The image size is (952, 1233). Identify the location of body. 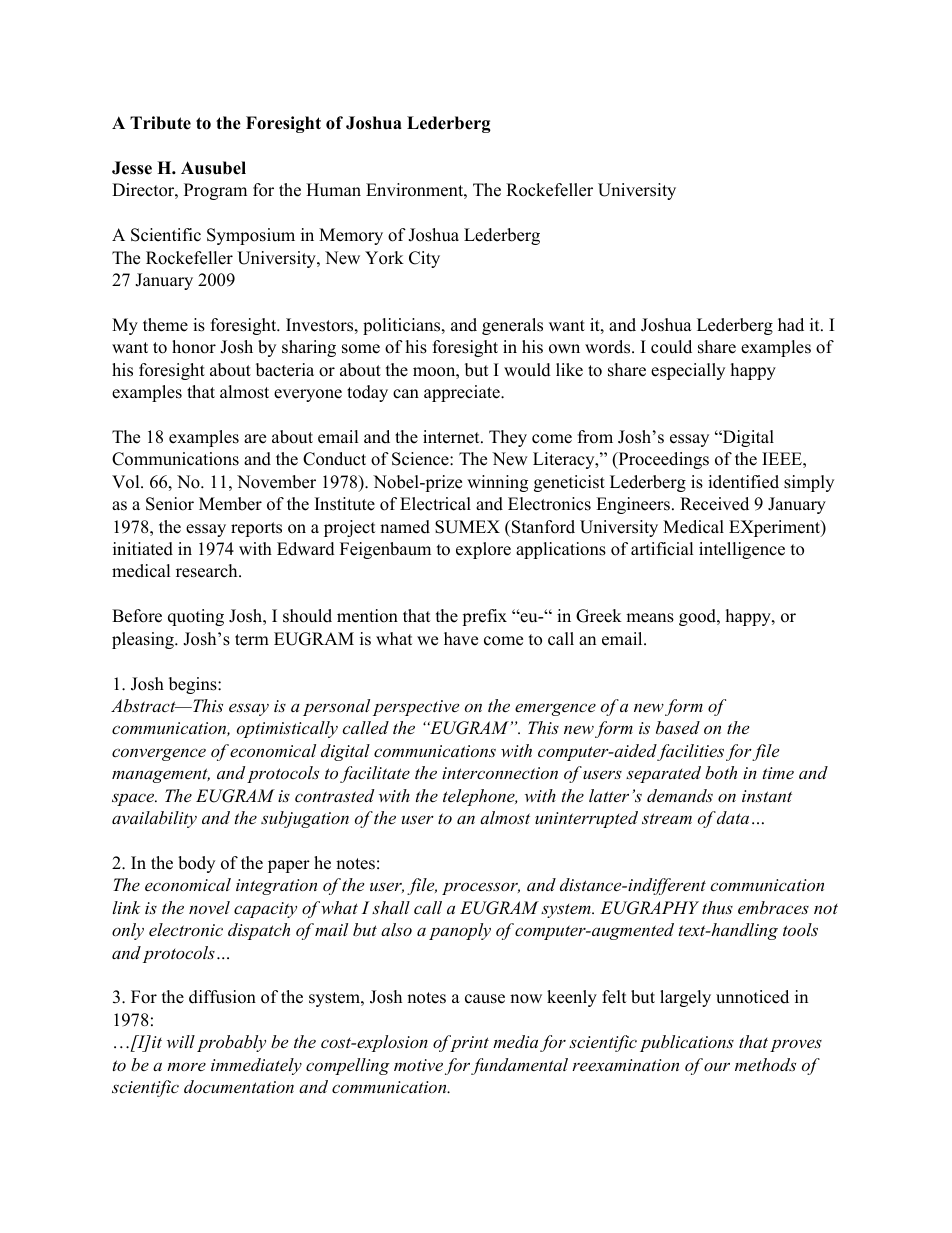
(196, 864).
